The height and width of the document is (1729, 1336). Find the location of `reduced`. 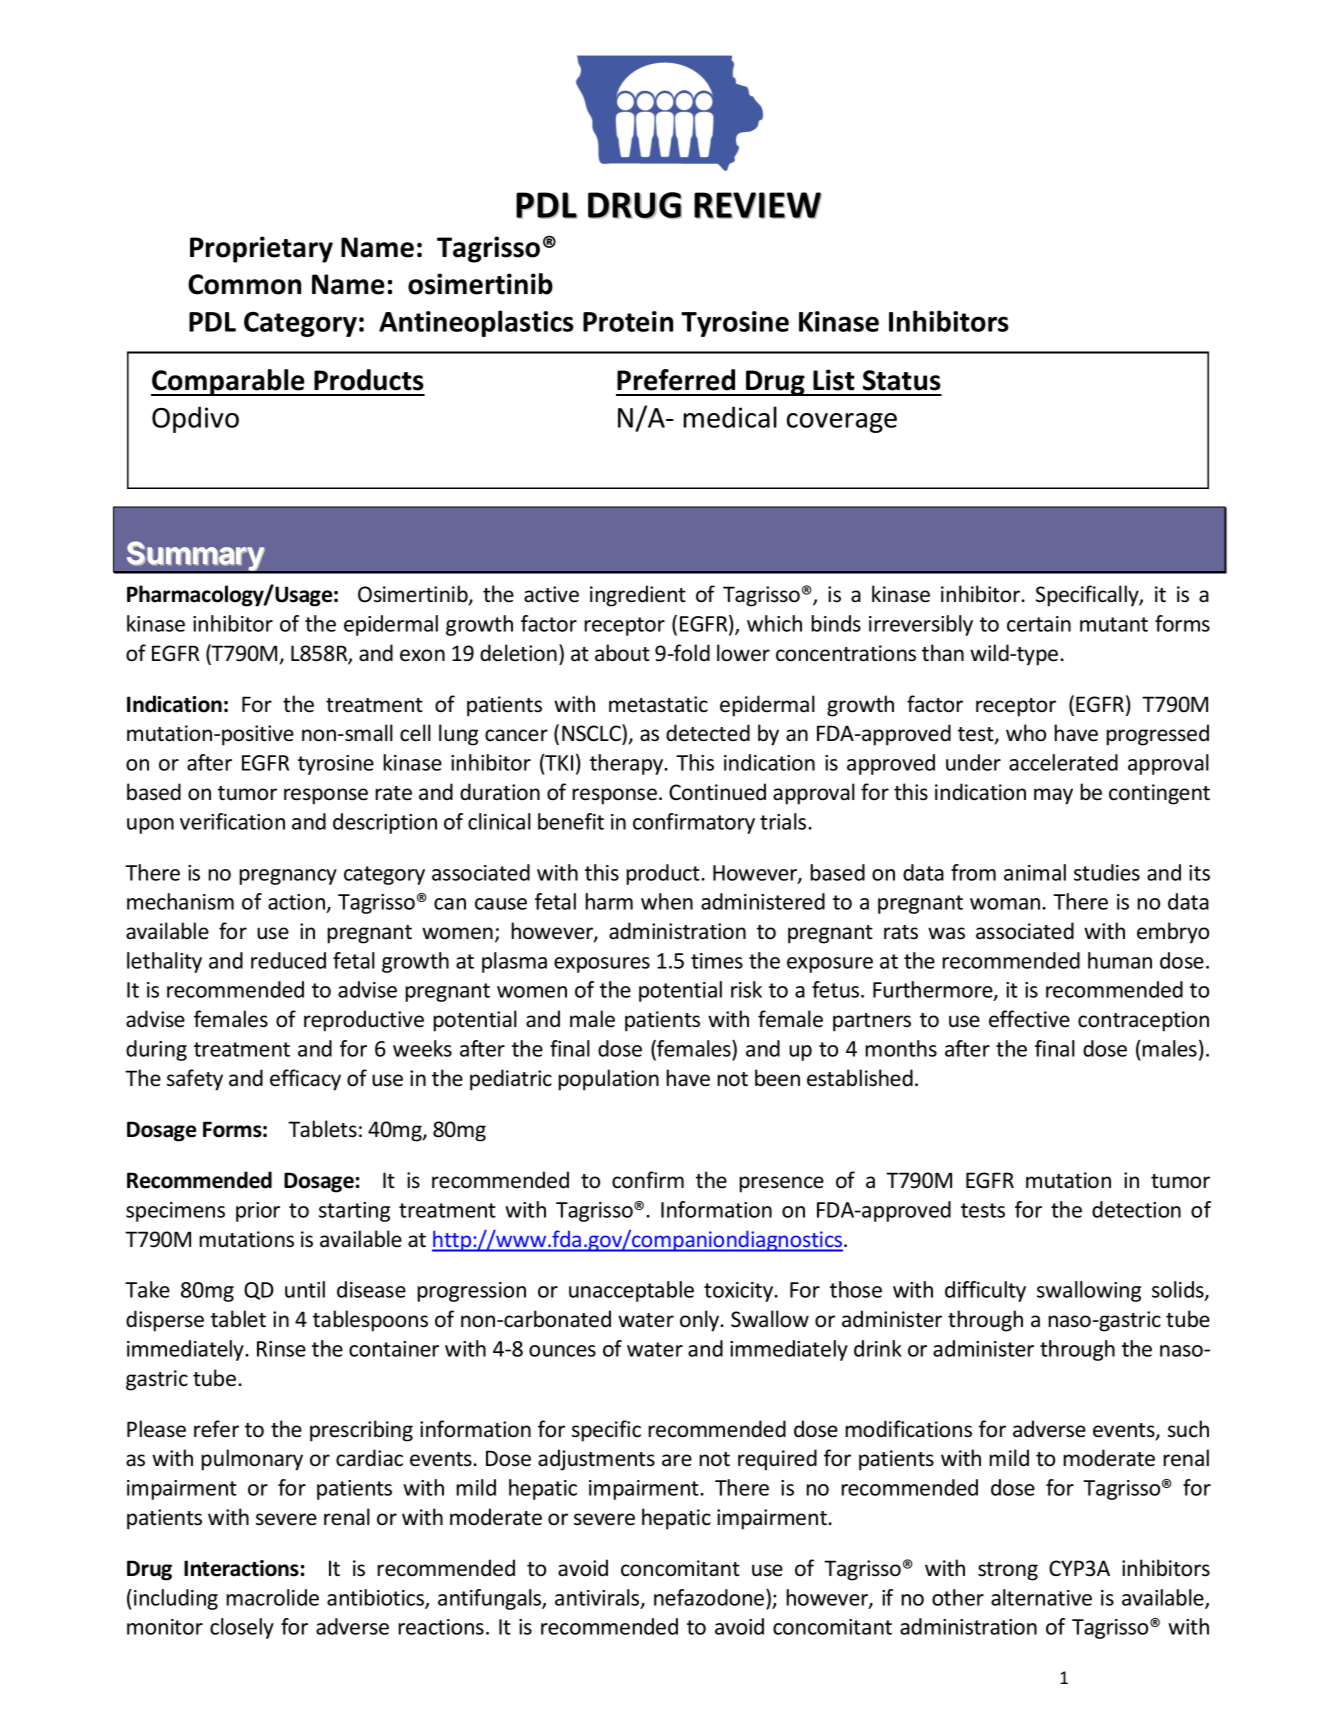

reduced is located at coordinates (288, 960).
